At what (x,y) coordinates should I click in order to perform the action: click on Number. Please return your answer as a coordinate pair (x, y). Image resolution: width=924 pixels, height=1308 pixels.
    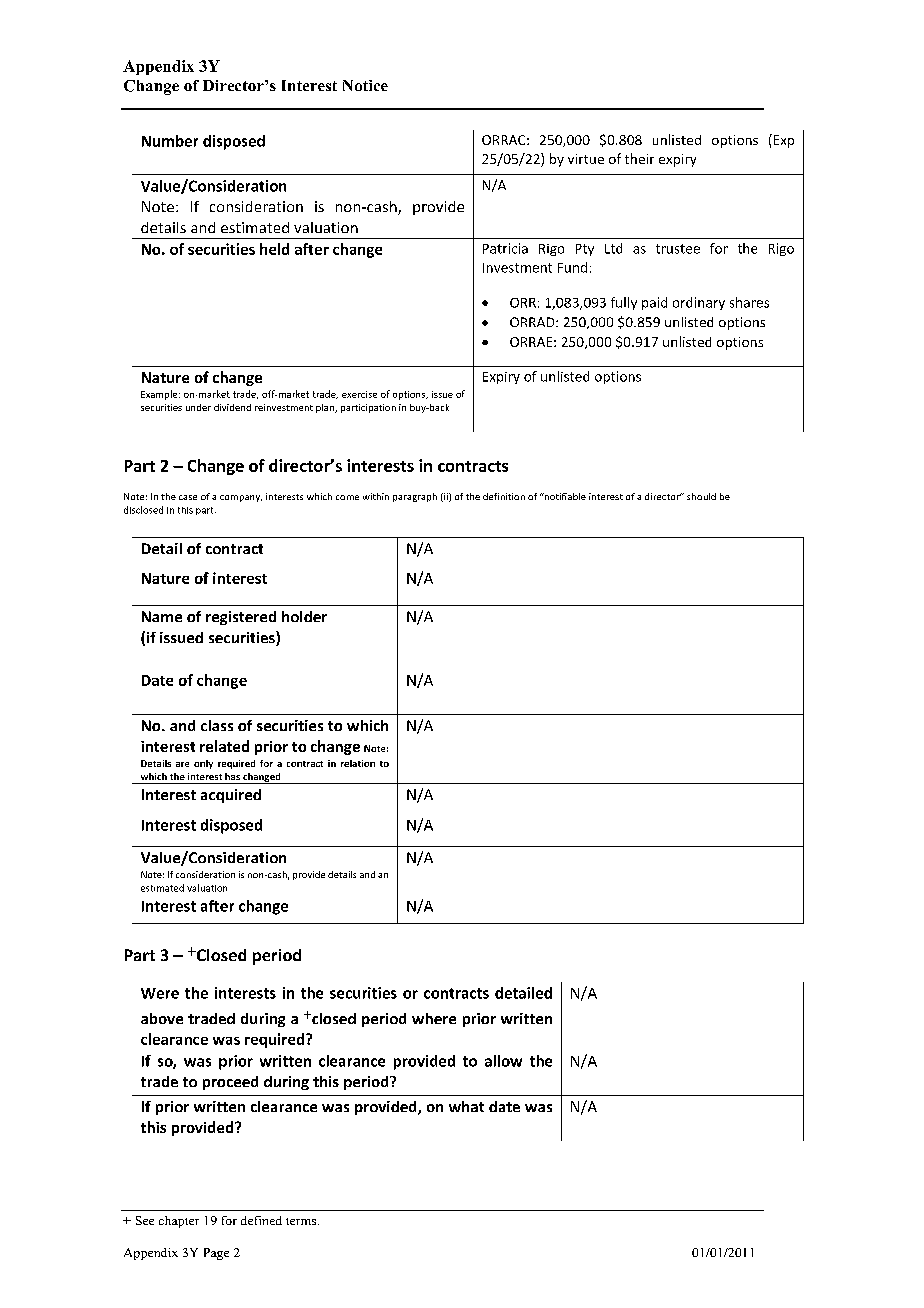
    Looking at the image, I should click on (170, 141).
